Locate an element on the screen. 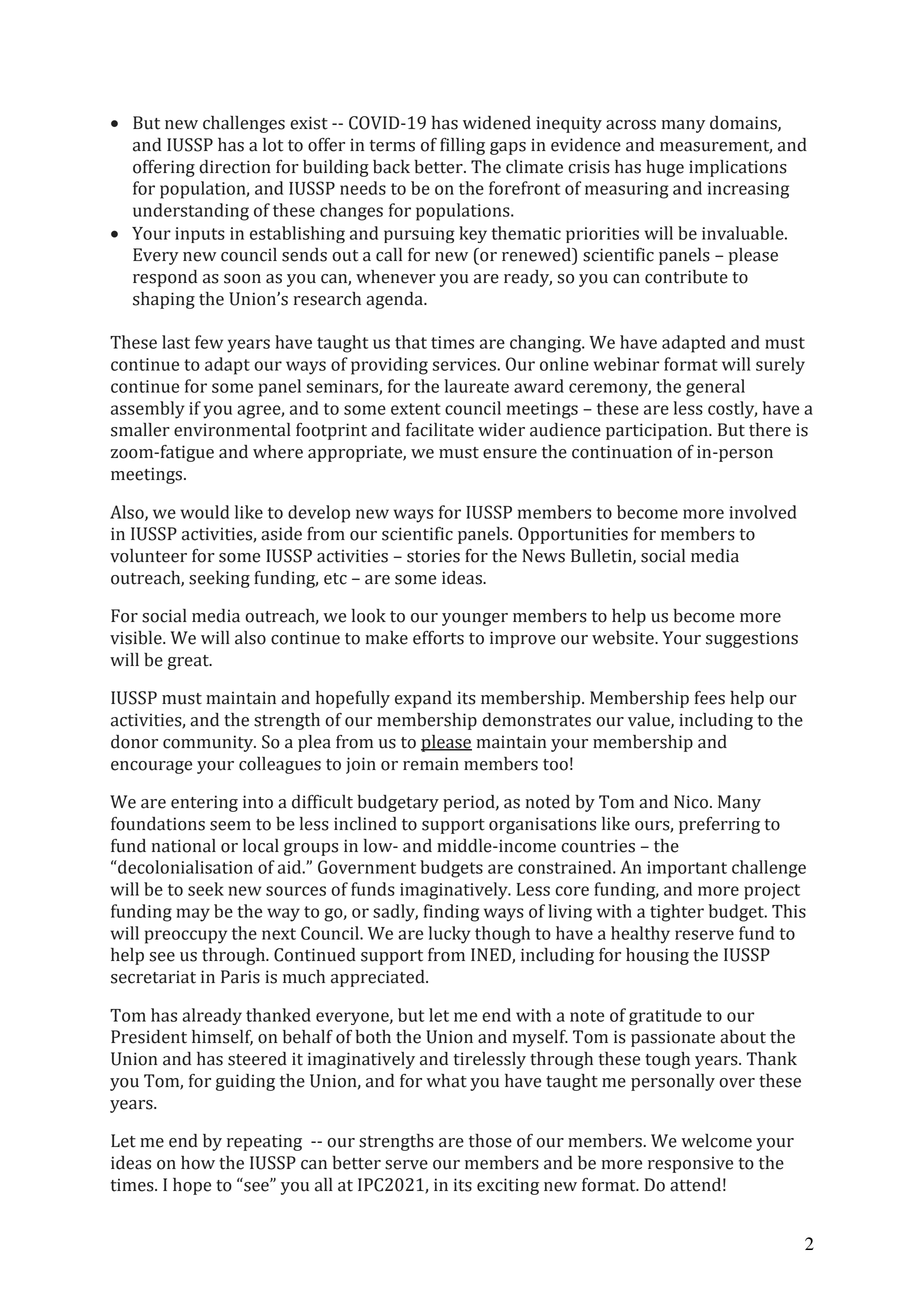 This screenshot has height=1309, width=924. preferring is located at coordinates (719, 825).
